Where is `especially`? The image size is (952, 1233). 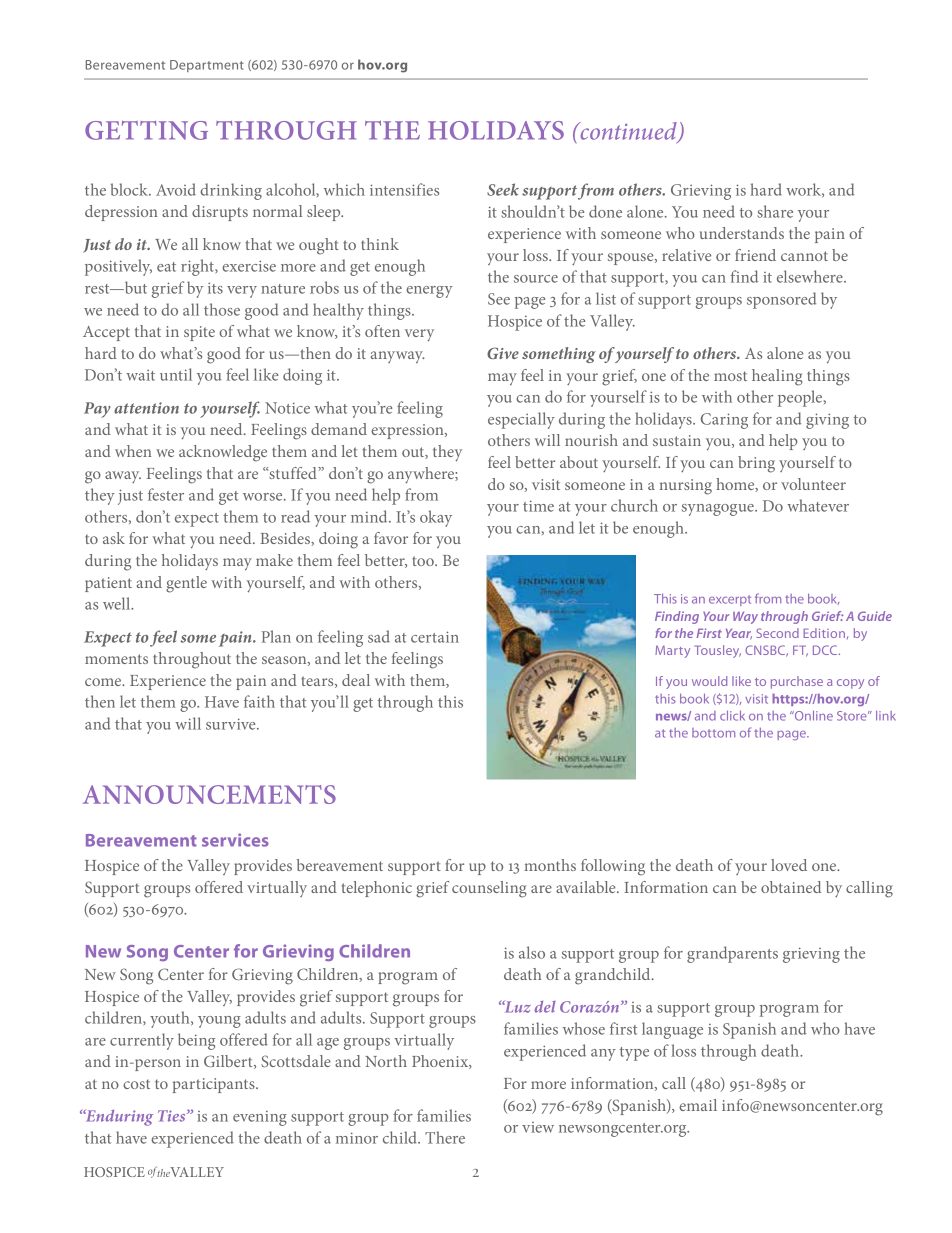
especially is located at coordinates (521, 420).
